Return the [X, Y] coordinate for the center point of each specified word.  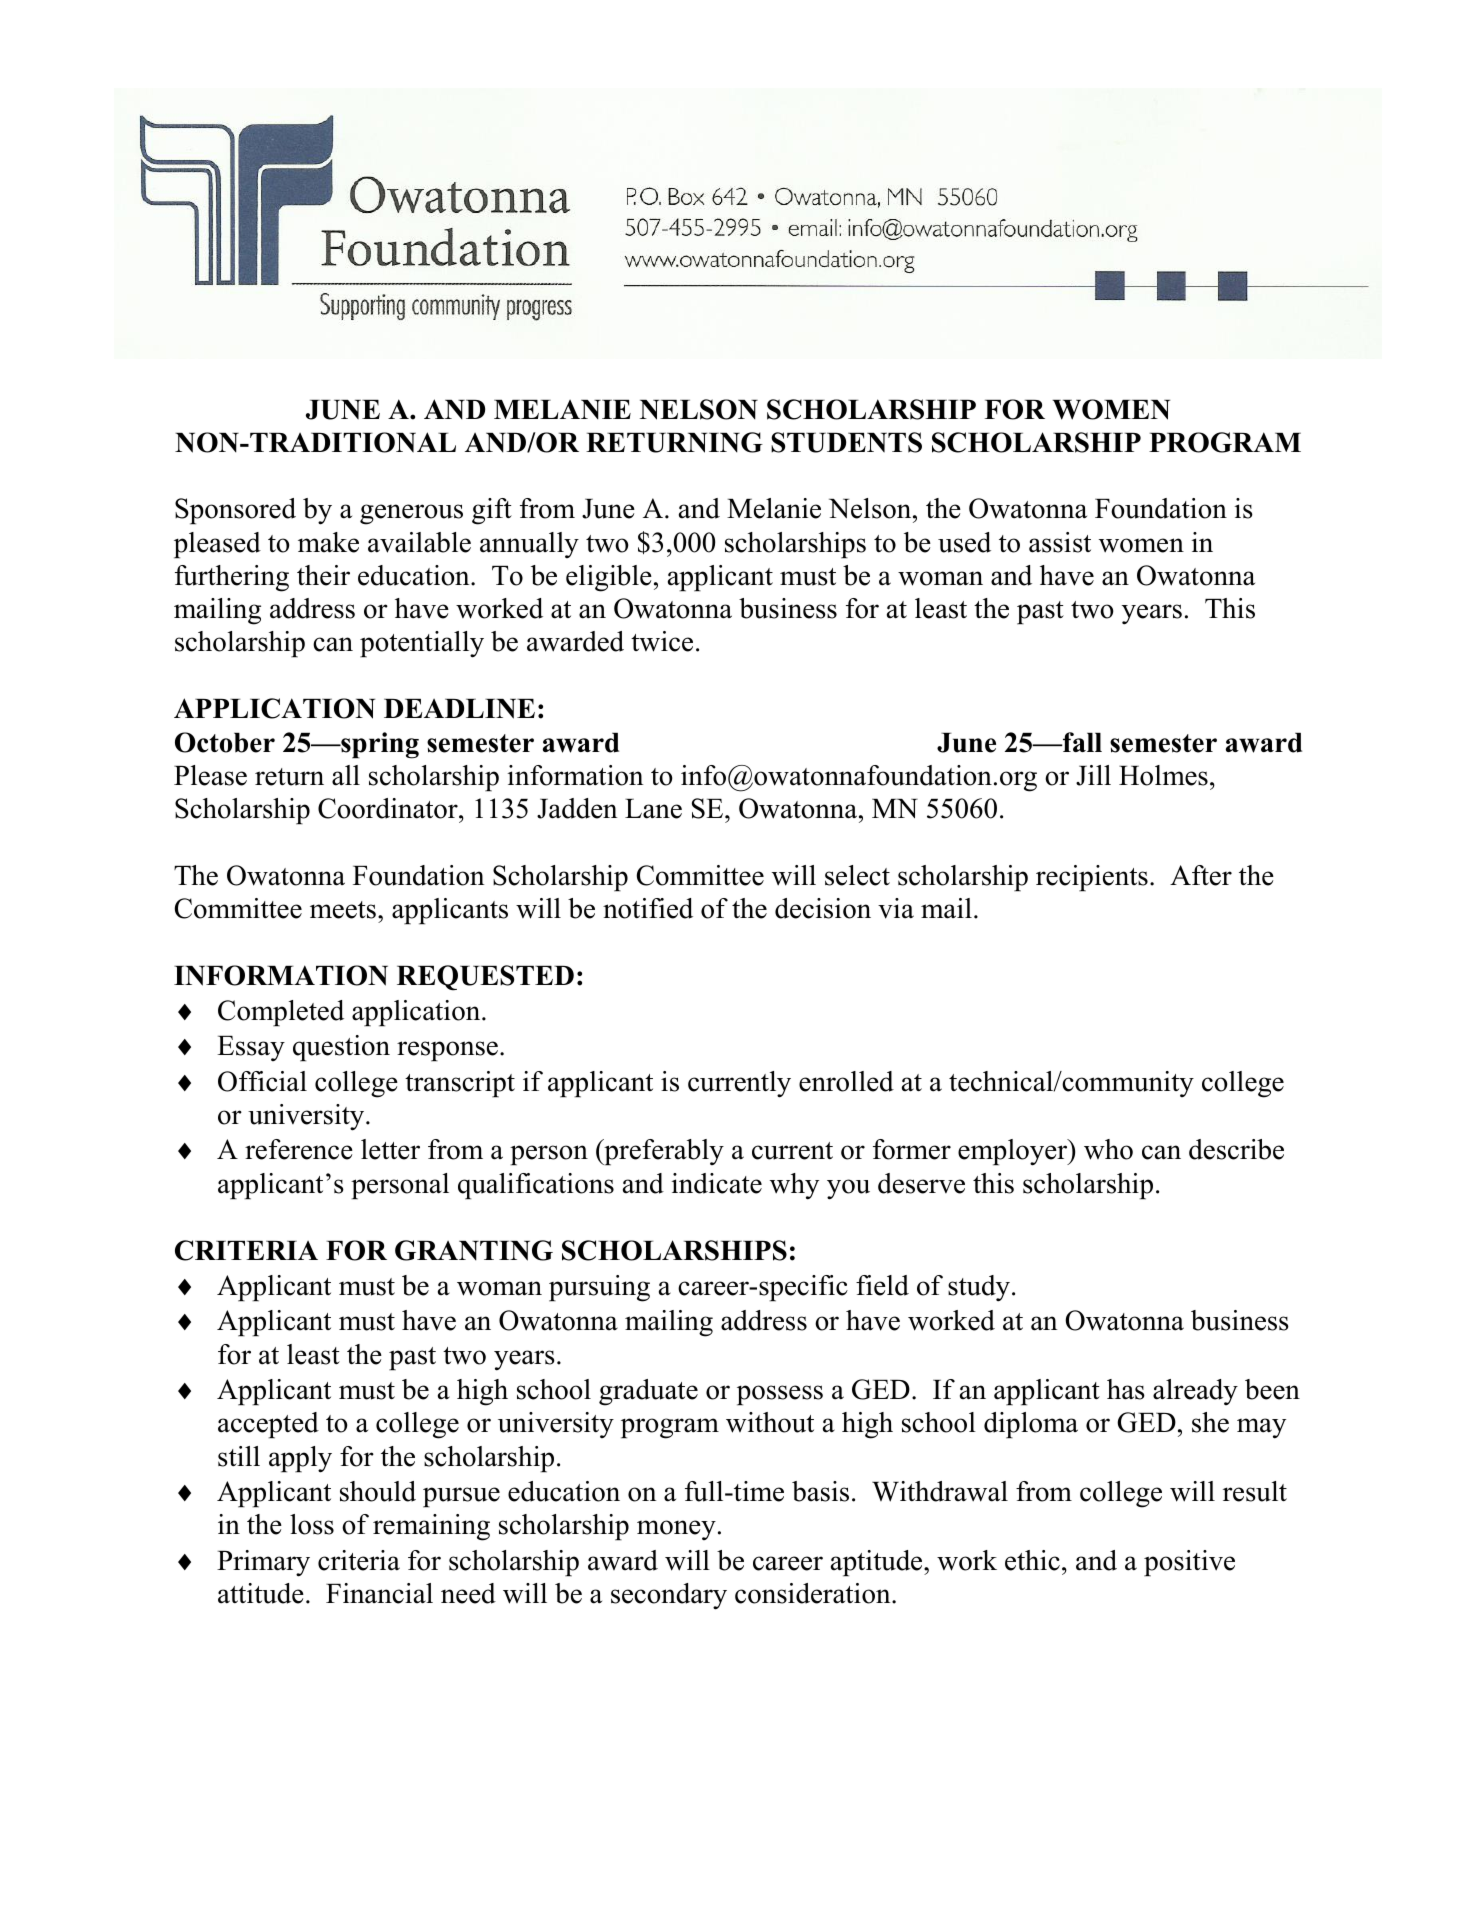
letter [390, 1149]
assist [1060, 542]
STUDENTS [846, 442]
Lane [653, 809]
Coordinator [389, 808]
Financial [379, 1593]
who [1108, 1149]
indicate [717, 1183]
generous [411, 514]
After [1201, 875]
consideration [814, 1593]
